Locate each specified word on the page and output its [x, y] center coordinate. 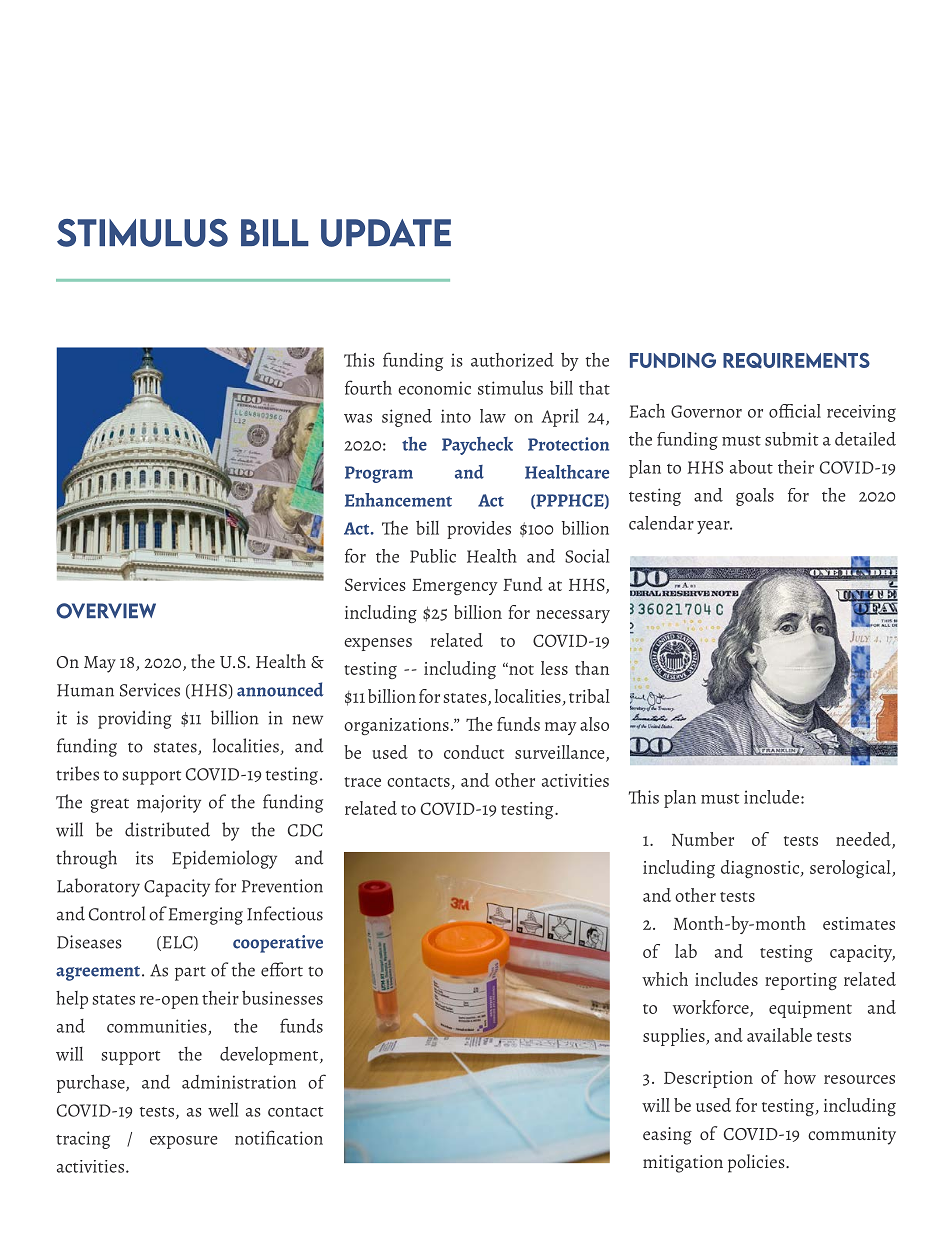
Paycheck [477, 446]
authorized [512, 360]
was [358, 418]
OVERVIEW [106, 611]
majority [169, 804]
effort [282, 969]
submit [791, 439]
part [190, 973]
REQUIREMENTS [796, 360]
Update [386, 233]
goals [755, 497]
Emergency [455, 586]
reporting [801, 981]
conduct [474, 752]
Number [703, 839]
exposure [184, 1142]
